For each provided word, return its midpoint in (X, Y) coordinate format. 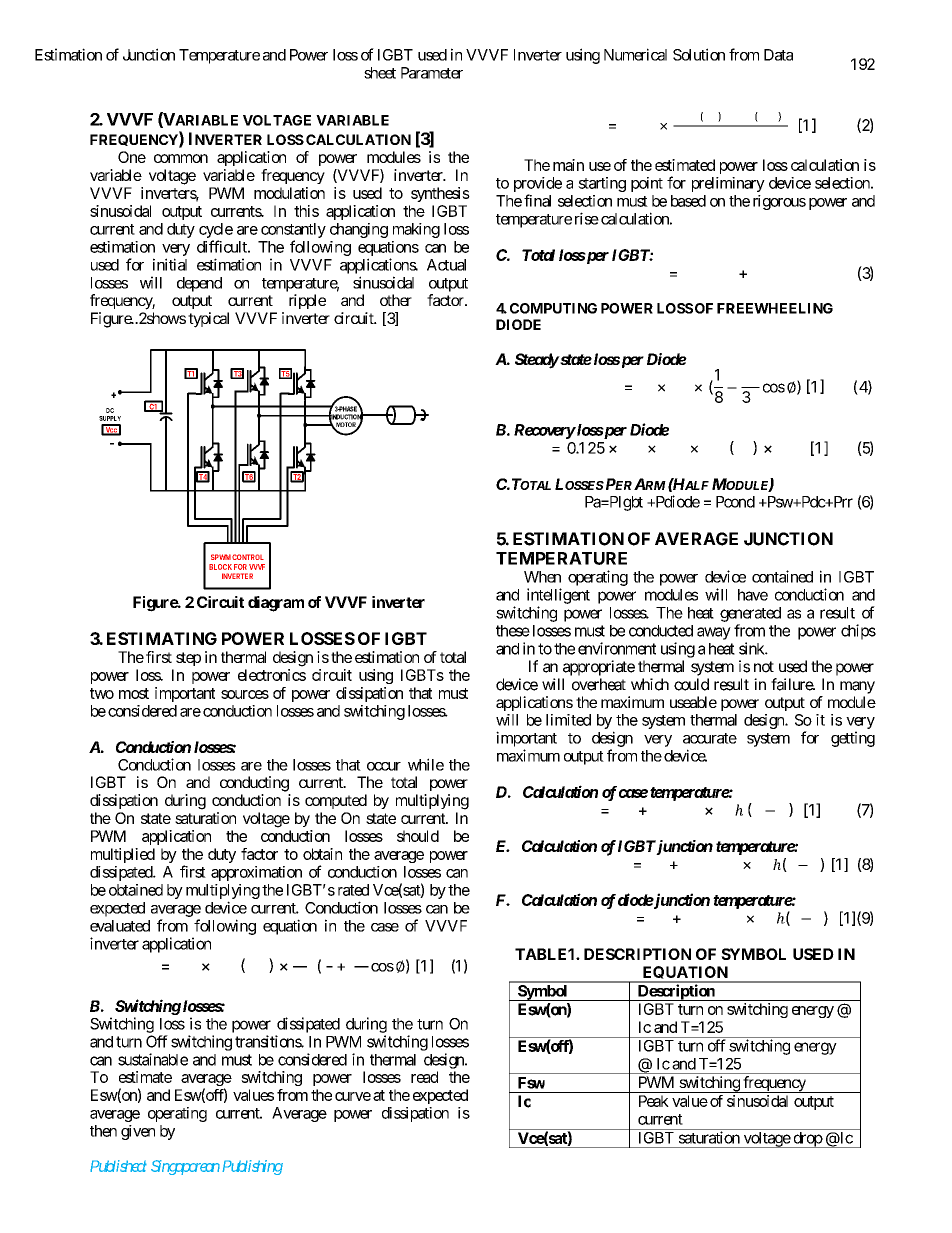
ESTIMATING (162, 638)
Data (778, 55)
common (181, 158)
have (753, 595)
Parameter (432, 73)
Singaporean (185, 1167)
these (513, 631)
